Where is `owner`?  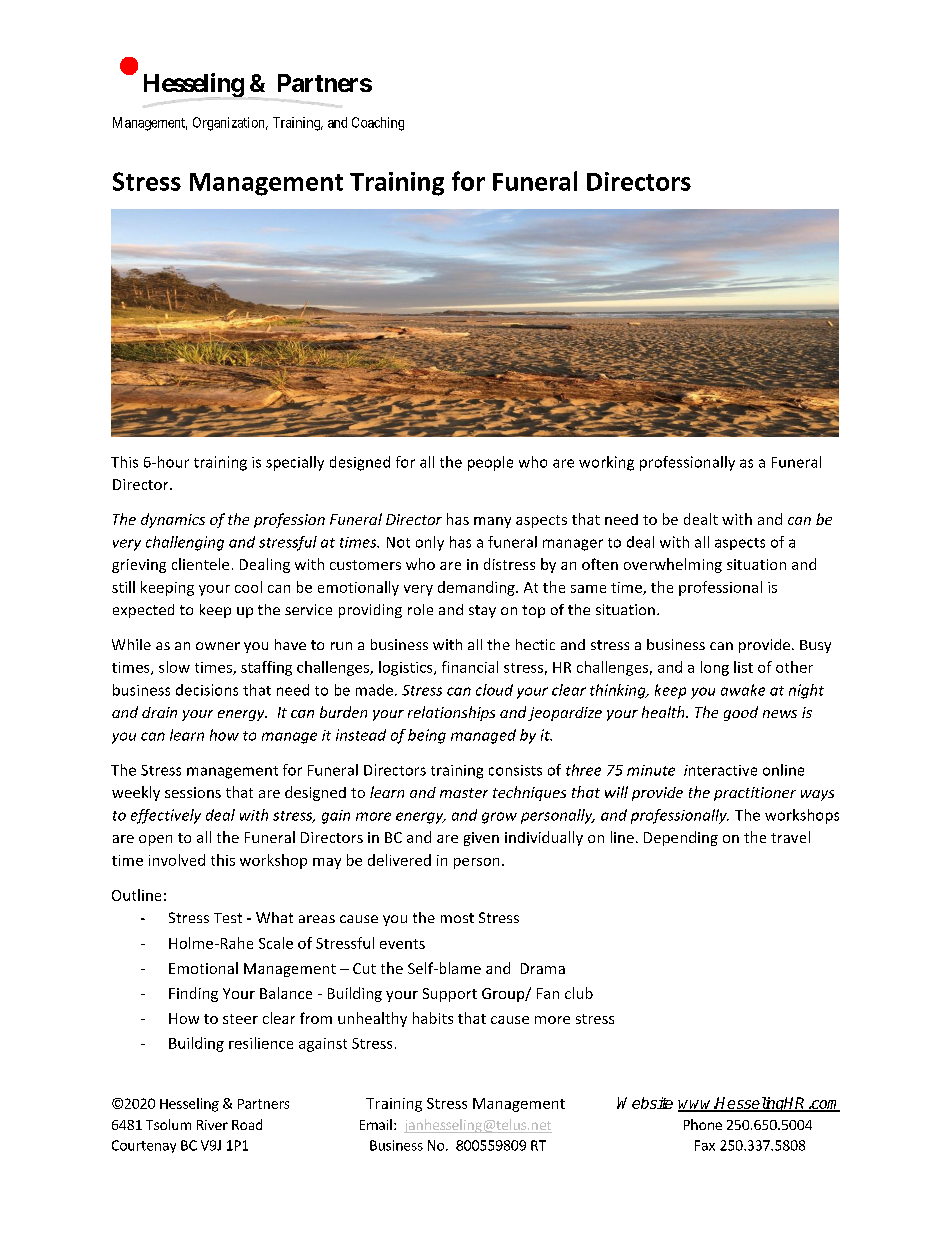
owner is located at coordinates (218, 646).
